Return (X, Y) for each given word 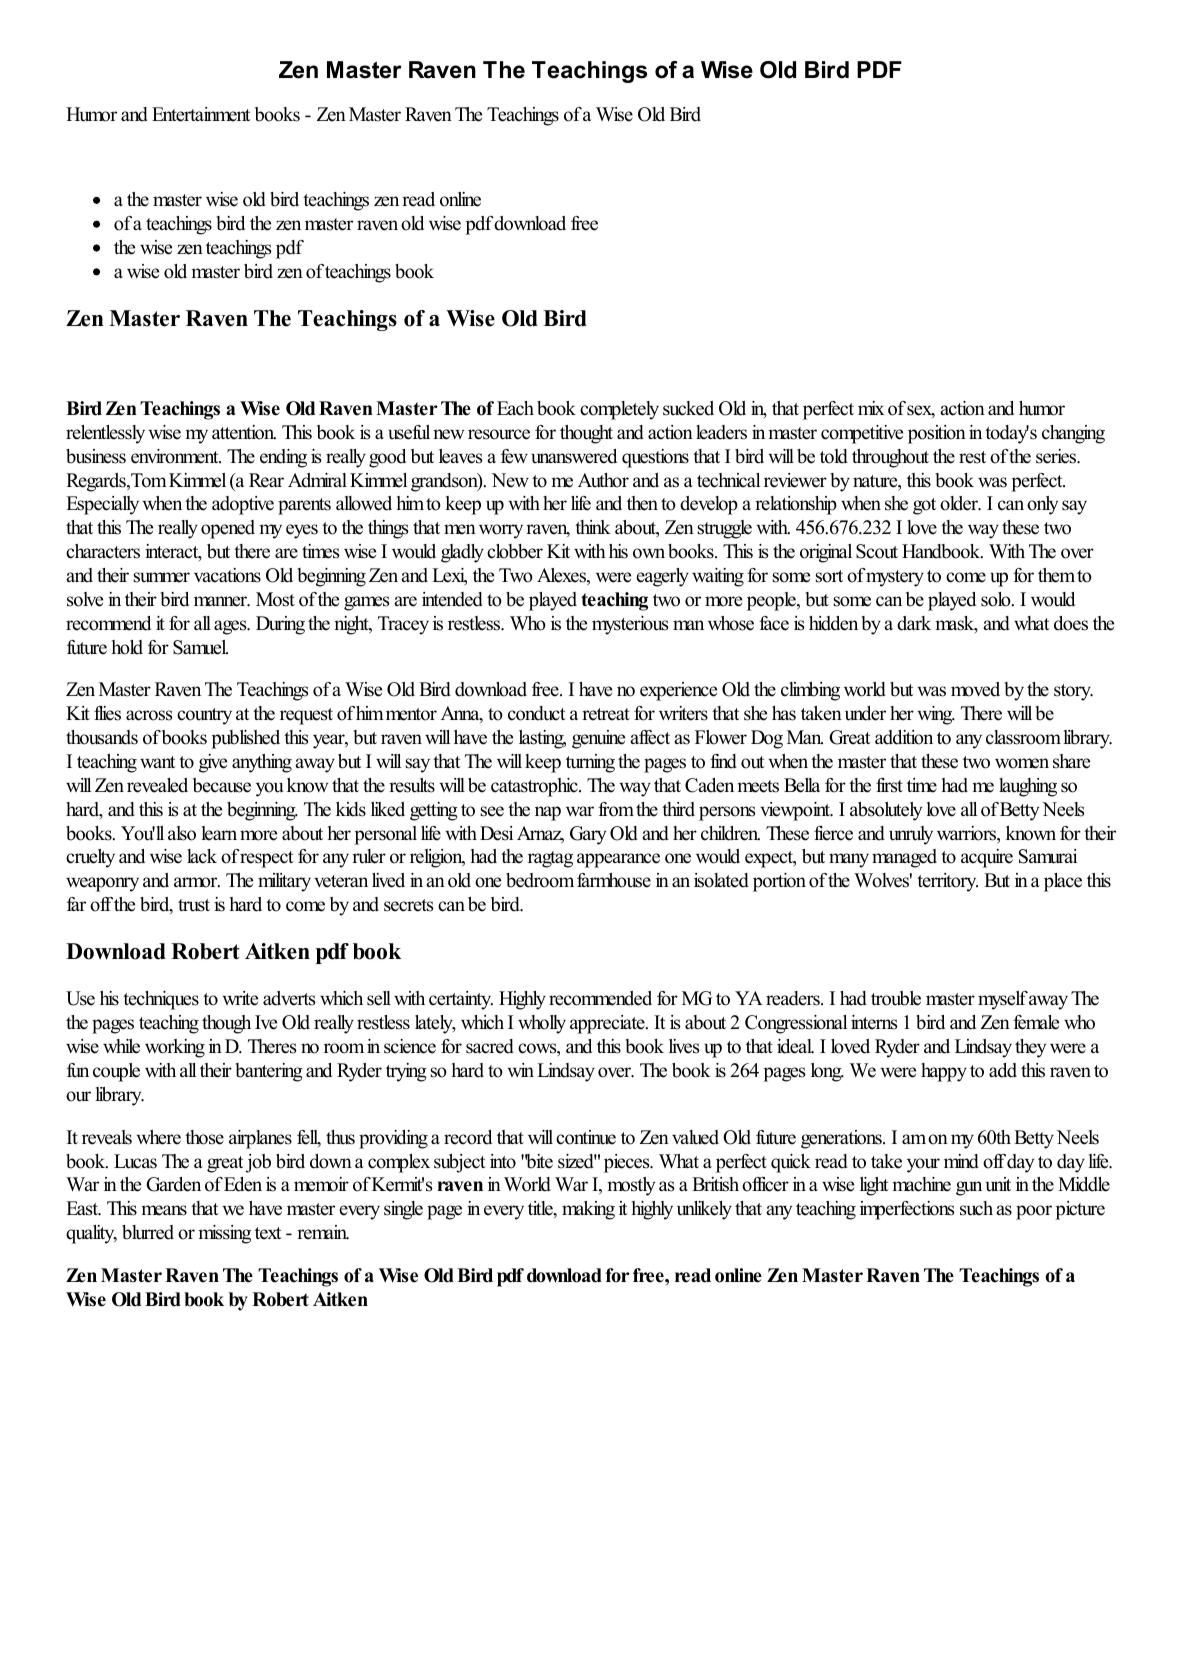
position (937, 434)
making (588, 1210)
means (164, 1210)
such (976, 1208)
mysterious (630, 625)
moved (975, 689)
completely (619, 410)
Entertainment (201, 114)
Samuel (200, 647)
